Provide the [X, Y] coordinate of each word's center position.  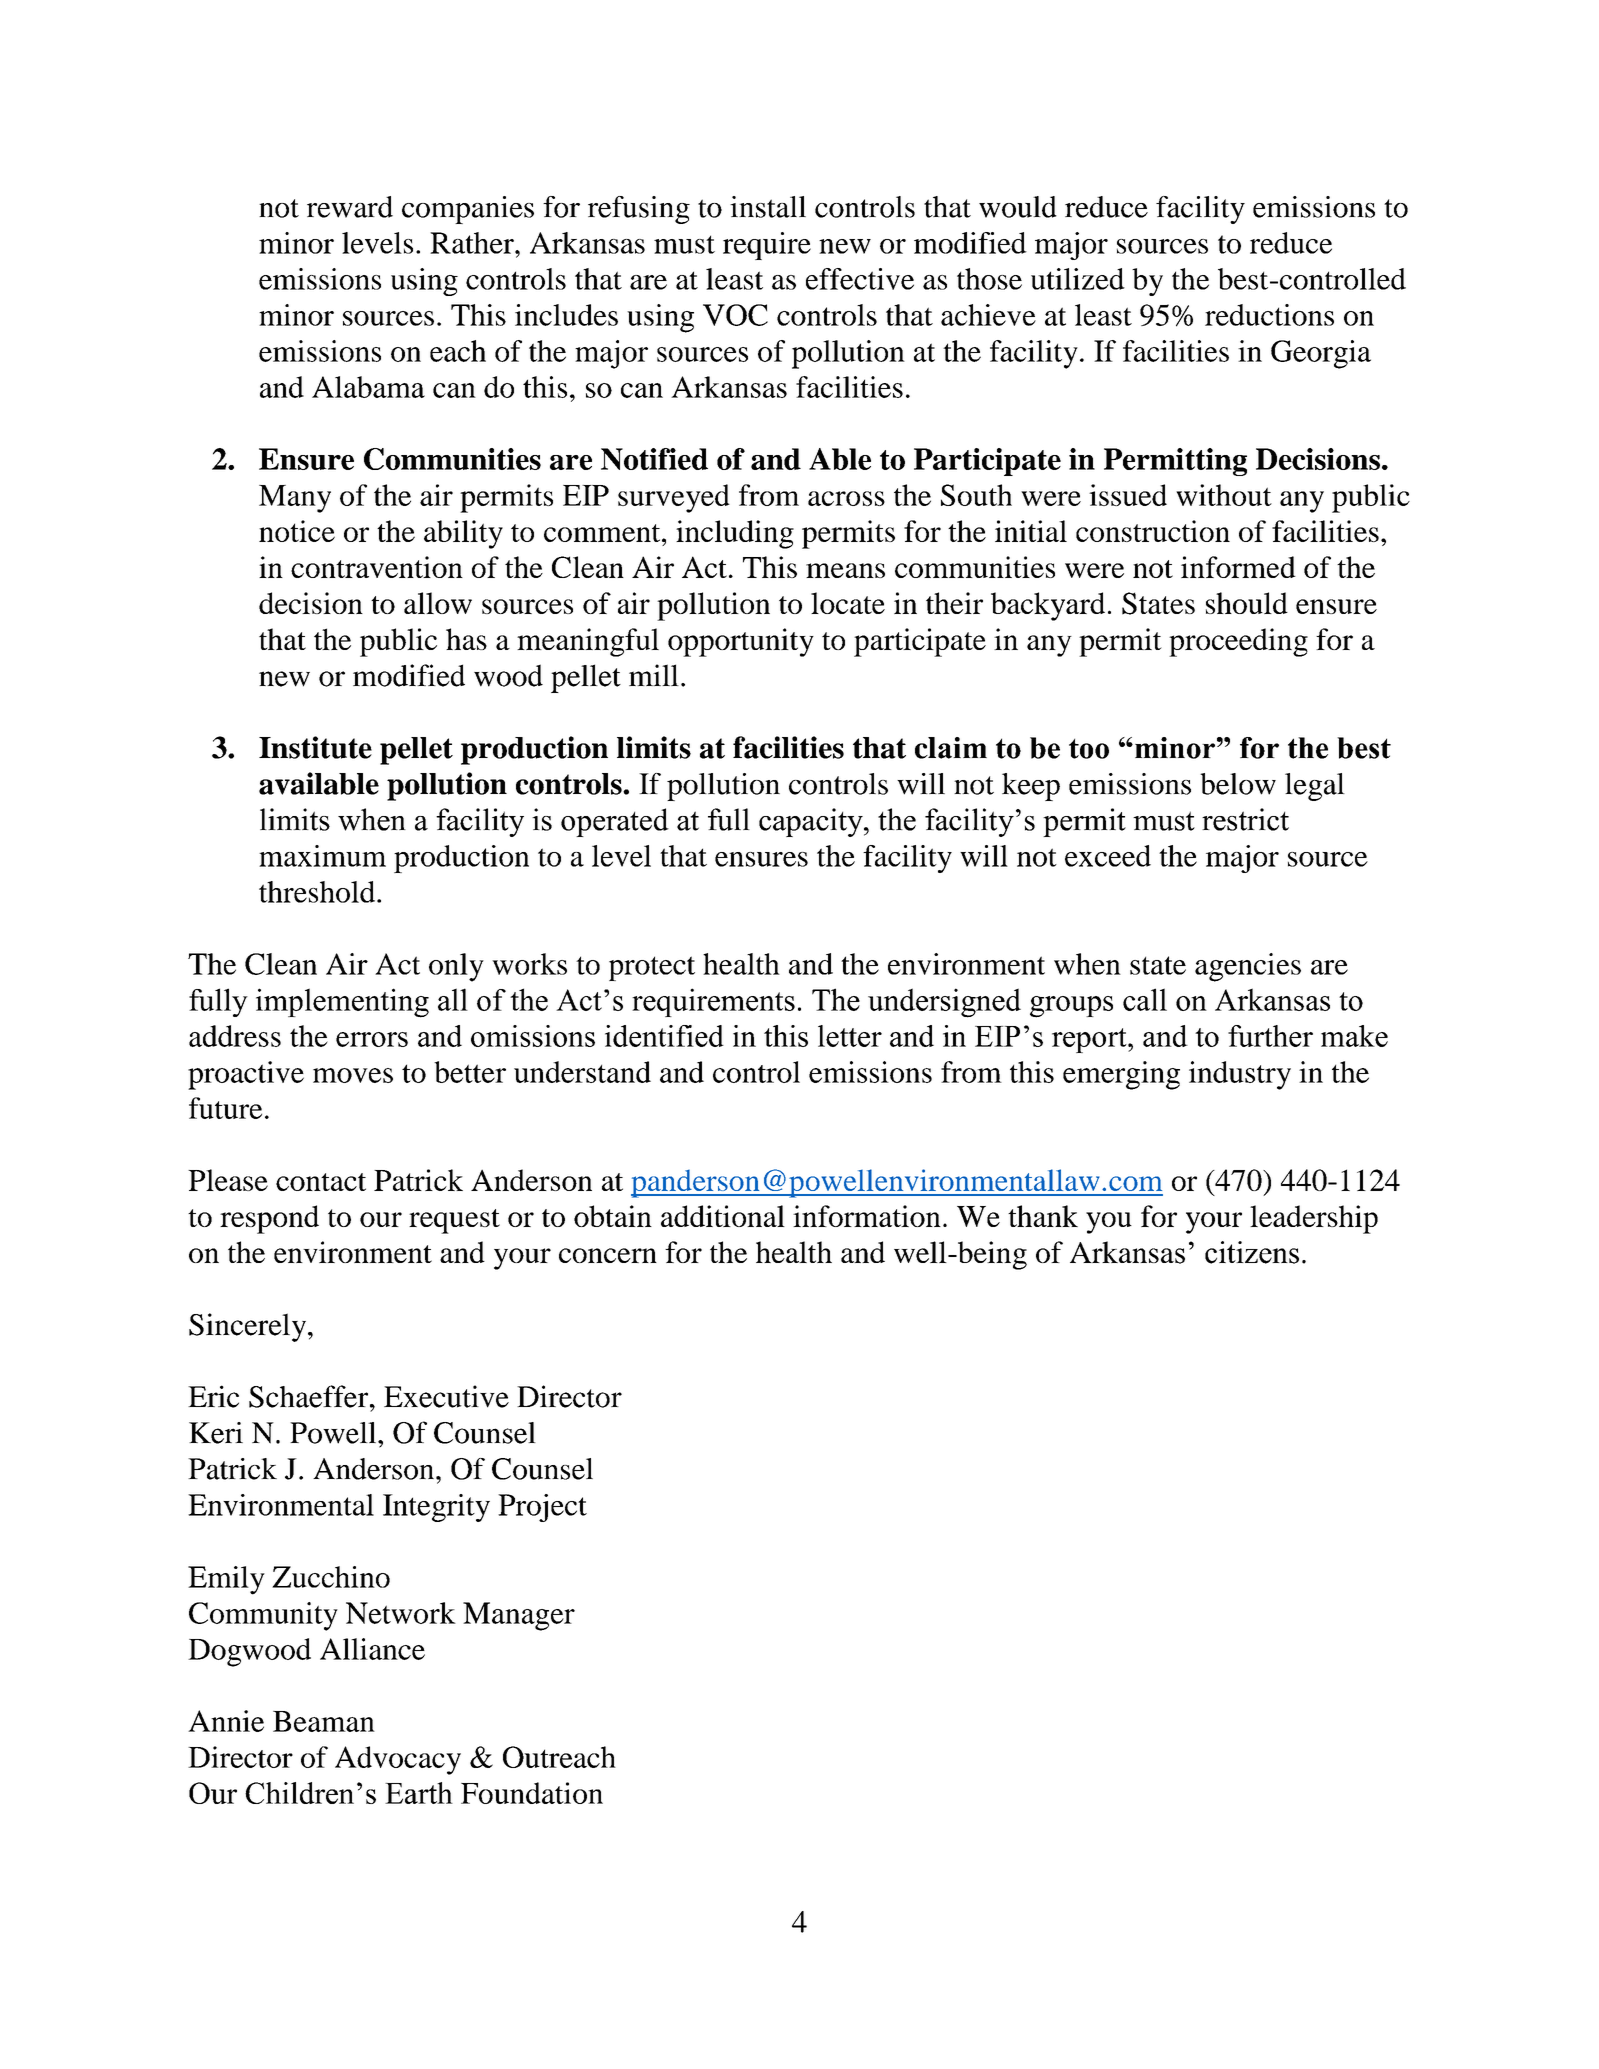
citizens [1252, 1252]
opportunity [741, 642]
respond [269, 1219]
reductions [1269, 315]
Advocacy [398, 1760]
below [1238, 784]
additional [723, 1216]
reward [350, 207]
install [768, 207]
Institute [315, 747]
